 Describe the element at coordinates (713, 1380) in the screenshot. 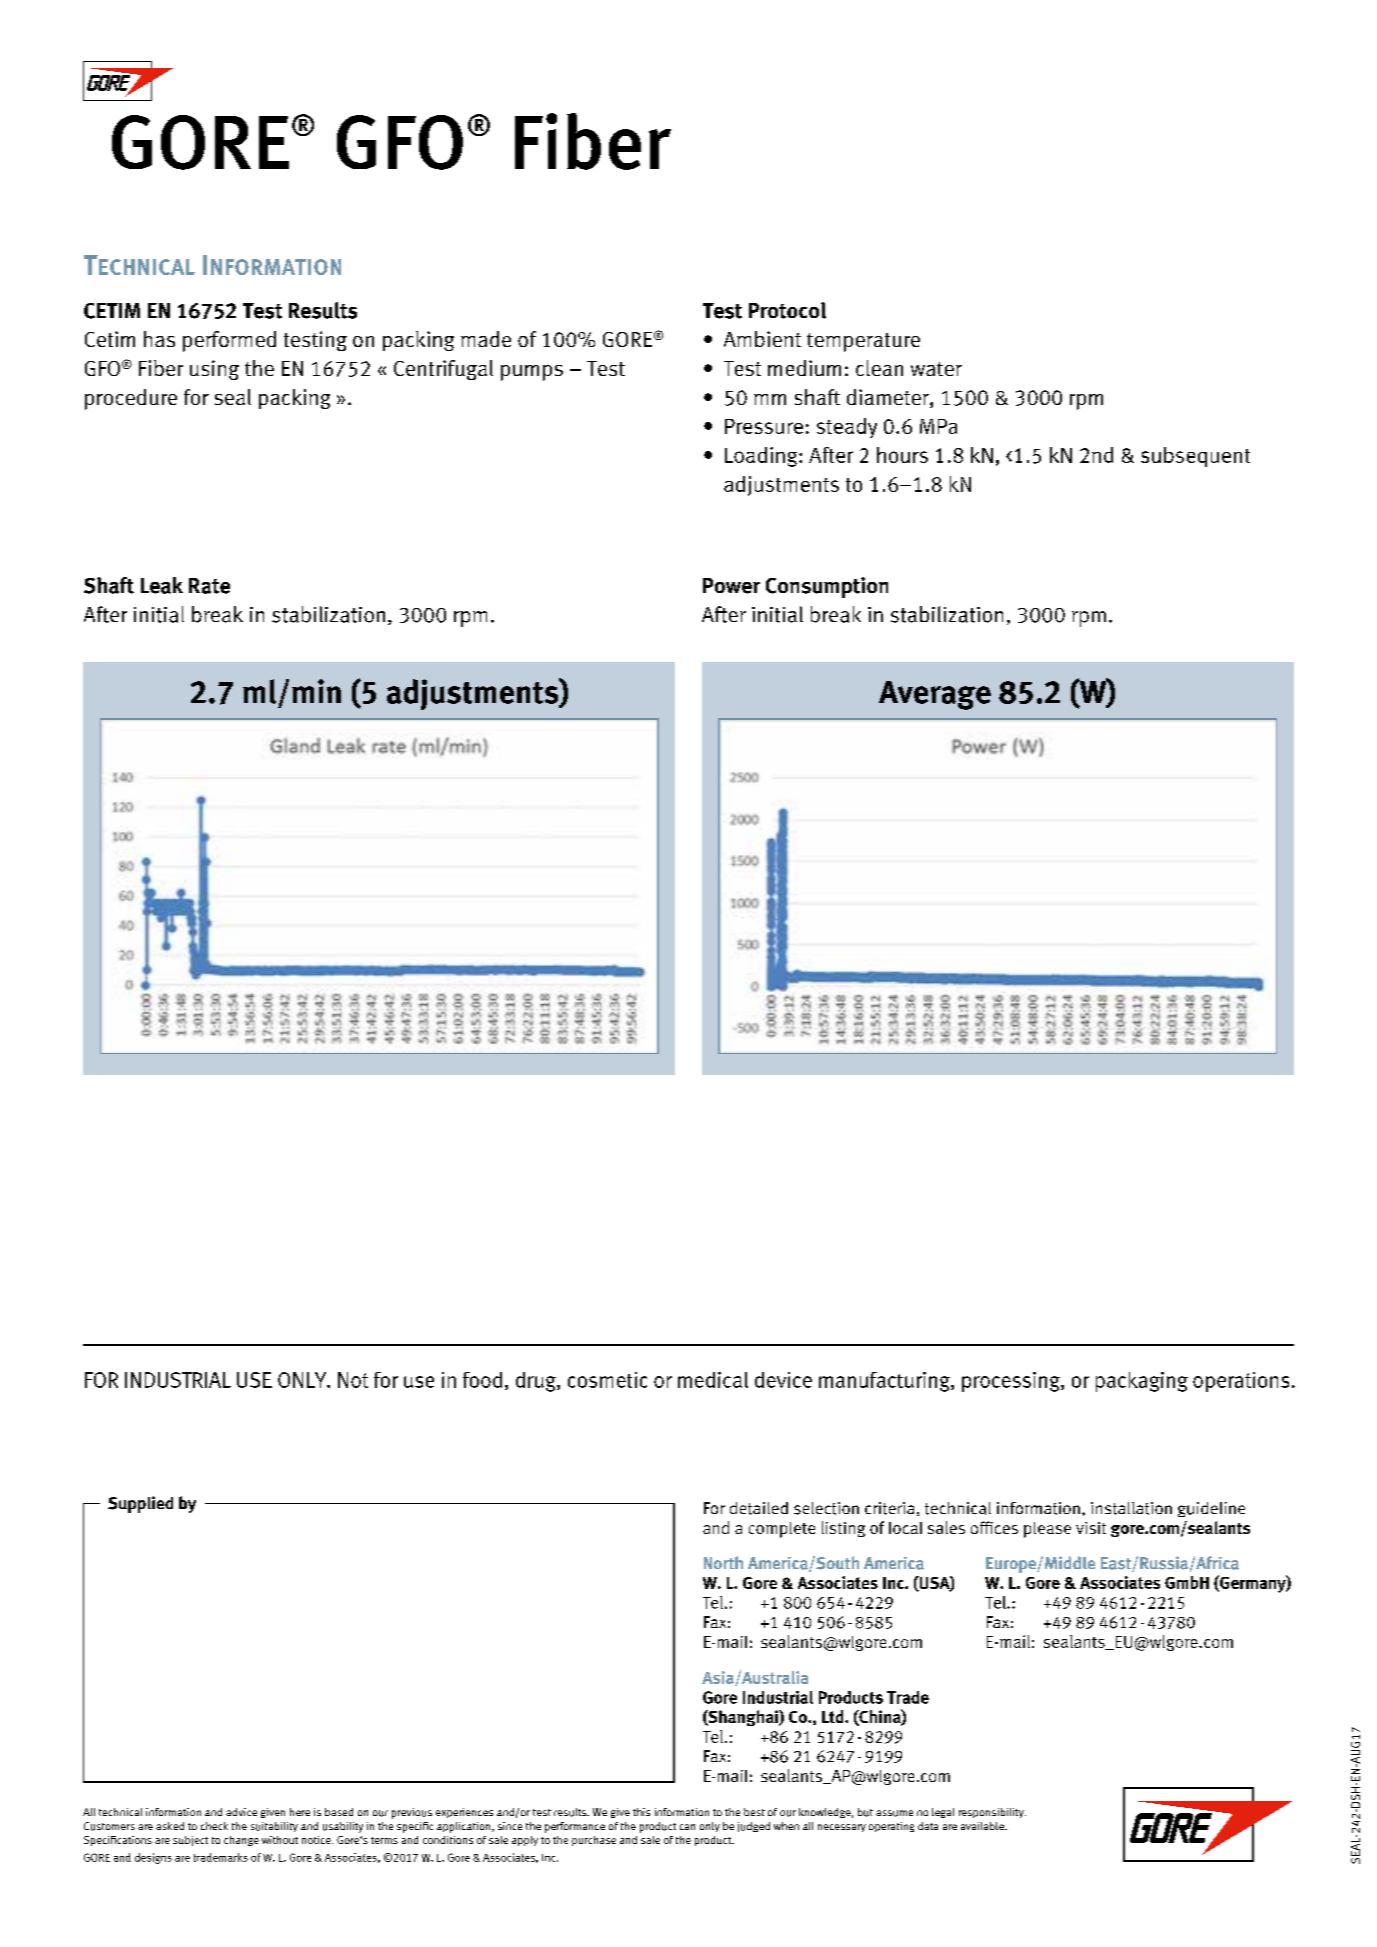

I see `medical` at that location.
